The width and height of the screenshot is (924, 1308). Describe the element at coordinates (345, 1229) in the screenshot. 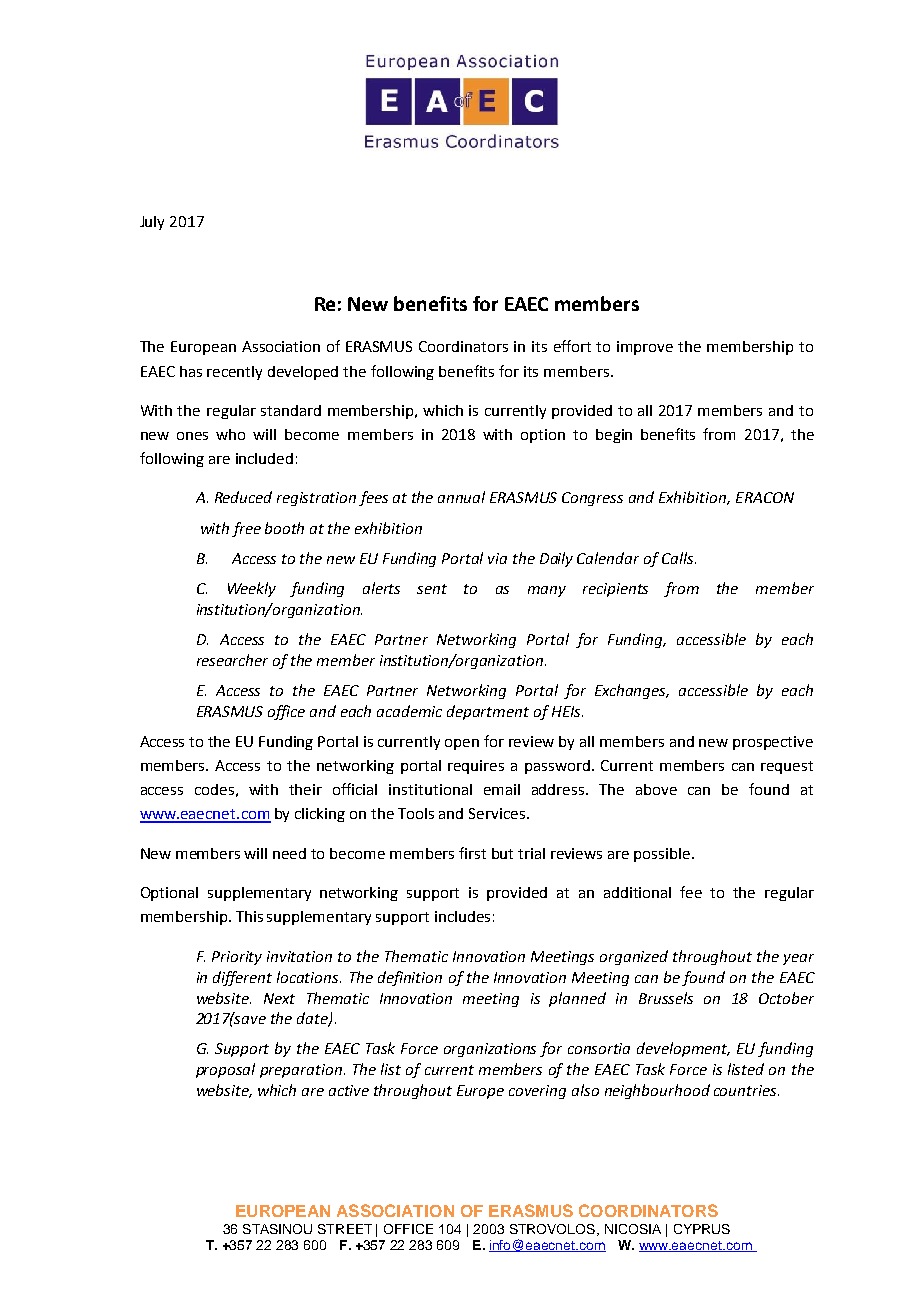

I see `STREET` at that location.
